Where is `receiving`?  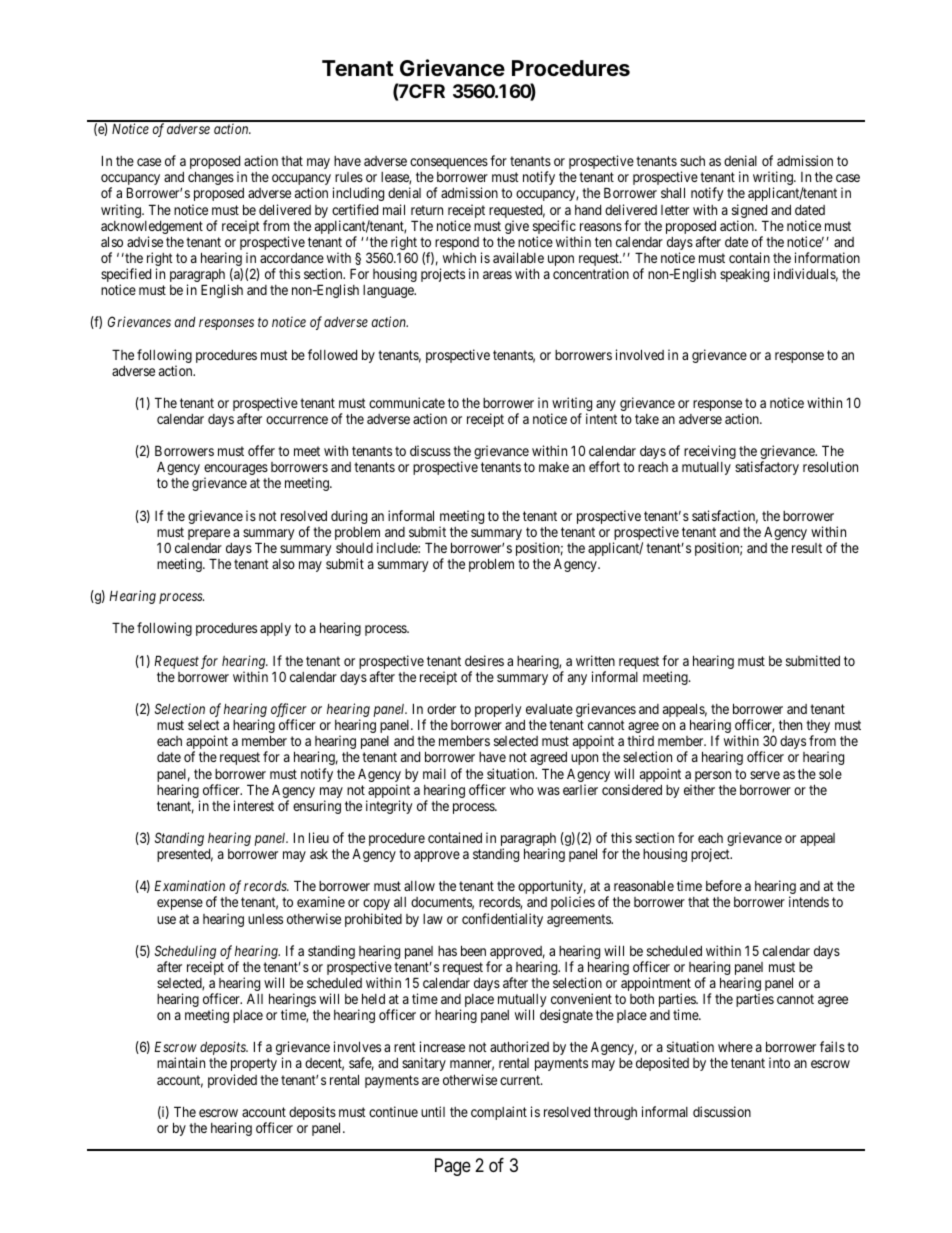 receiving is located at coordinates (710, 452).
